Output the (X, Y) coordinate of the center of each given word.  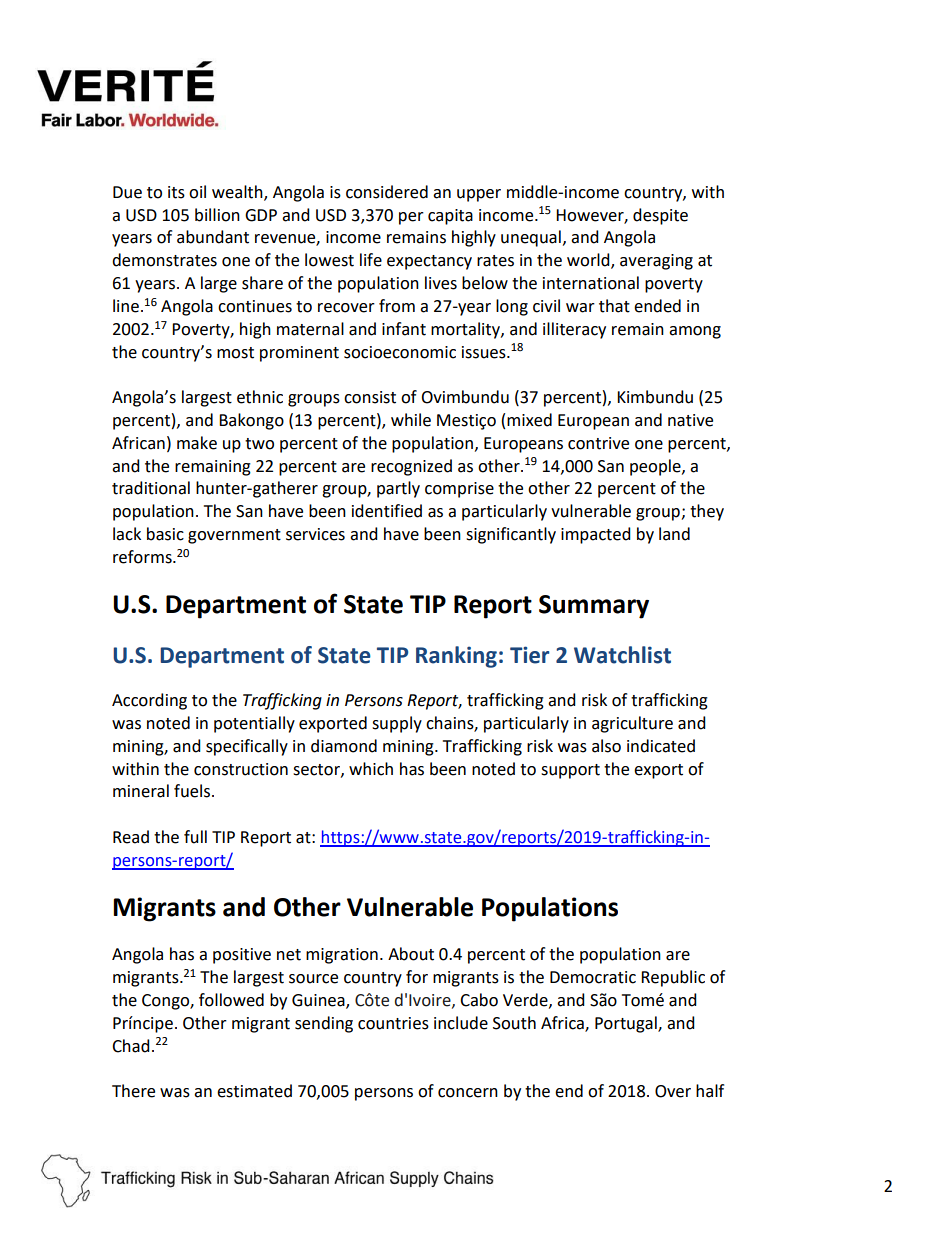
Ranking (456, 657)
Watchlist (622, 655)
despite (660, 216)
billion (217, 215)
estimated (254, 1091)
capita (450, 217)
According (149, 701)
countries (393, 1023)
